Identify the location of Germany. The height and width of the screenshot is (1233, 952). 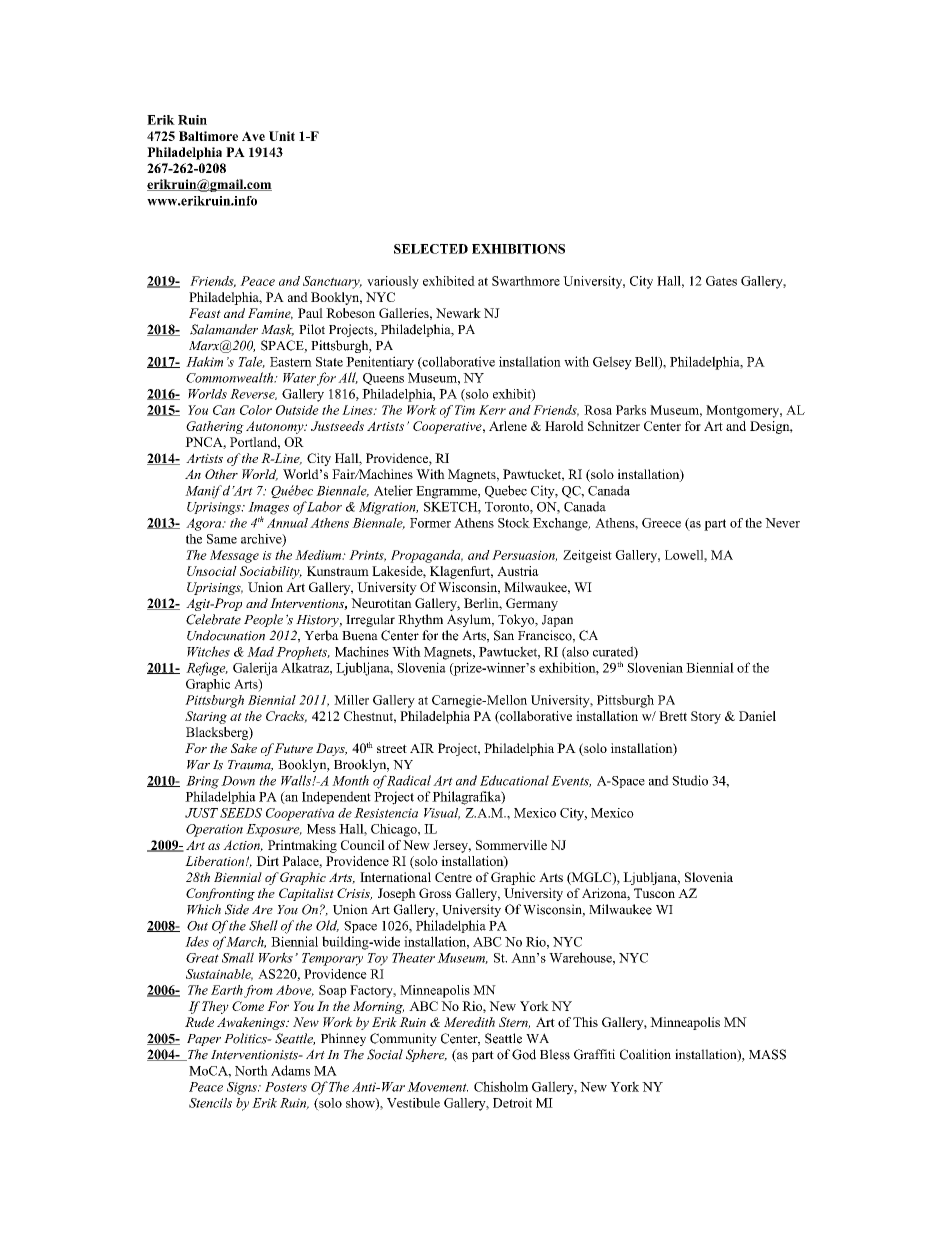
(532, 604).
